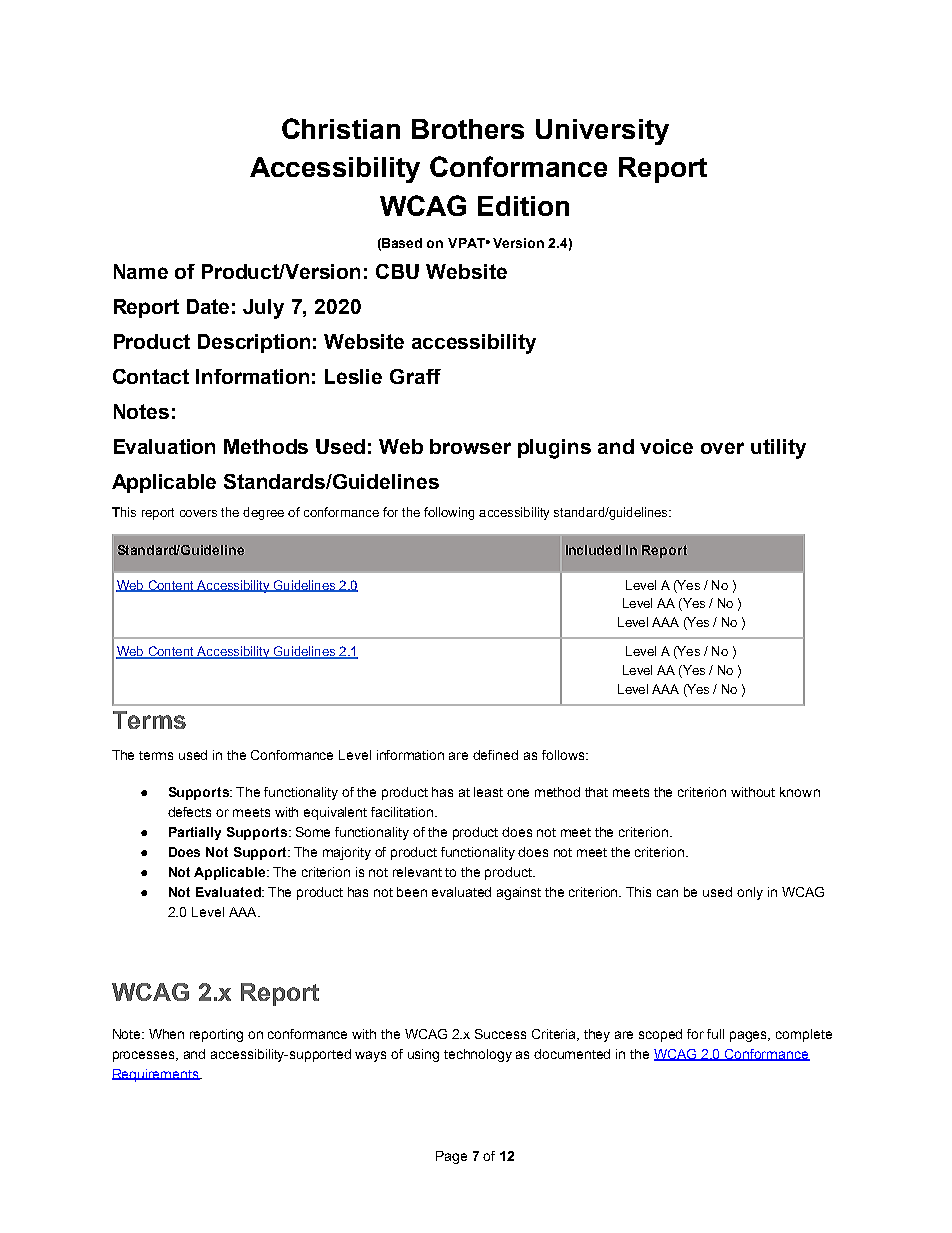  Describe the element at coordinates (468, 129) in the document. I see `Brothers` at that location.
